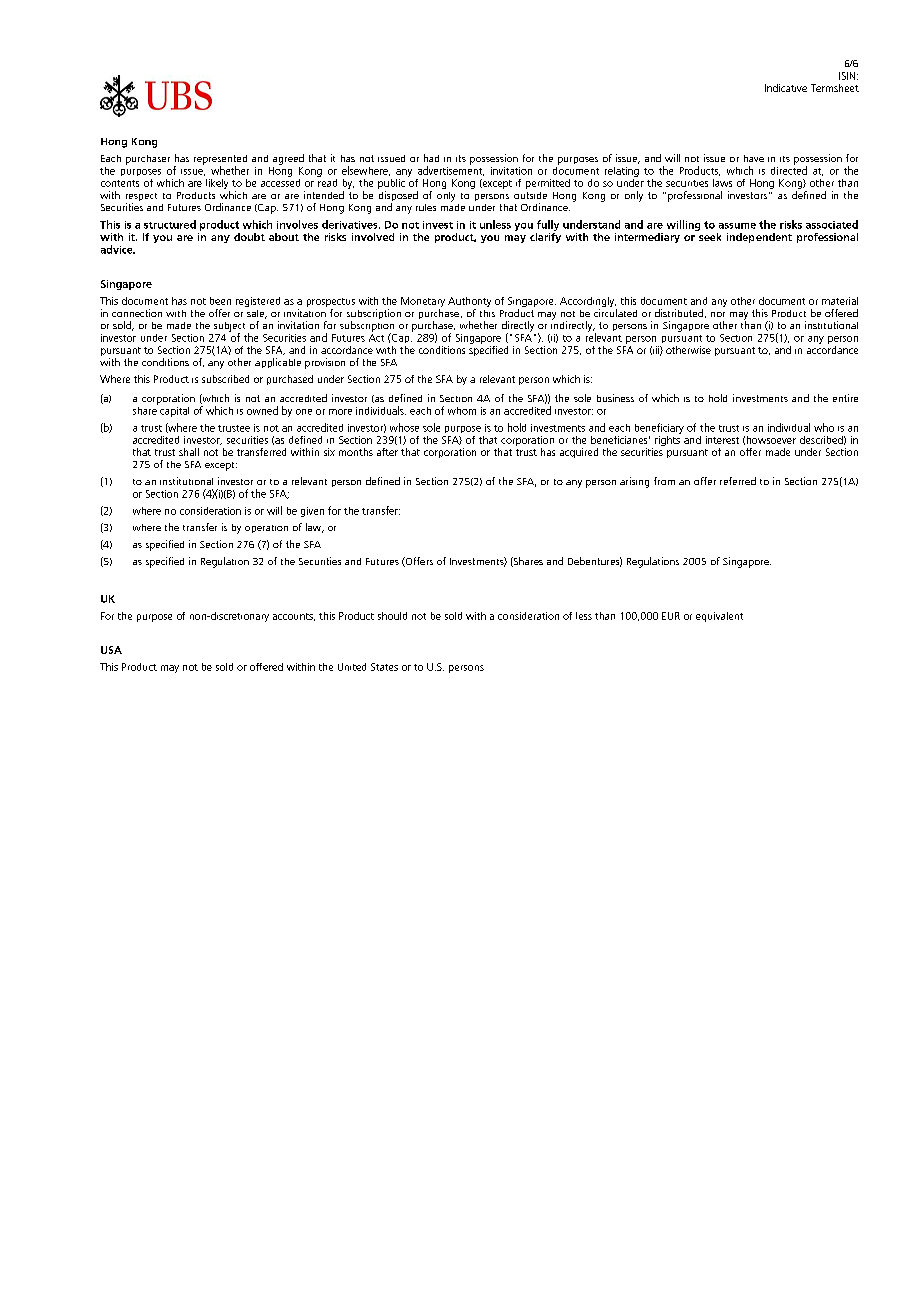 The width and height of the screenshot is (924, 1308). I want to click on Indicative, so click(786, 88).
